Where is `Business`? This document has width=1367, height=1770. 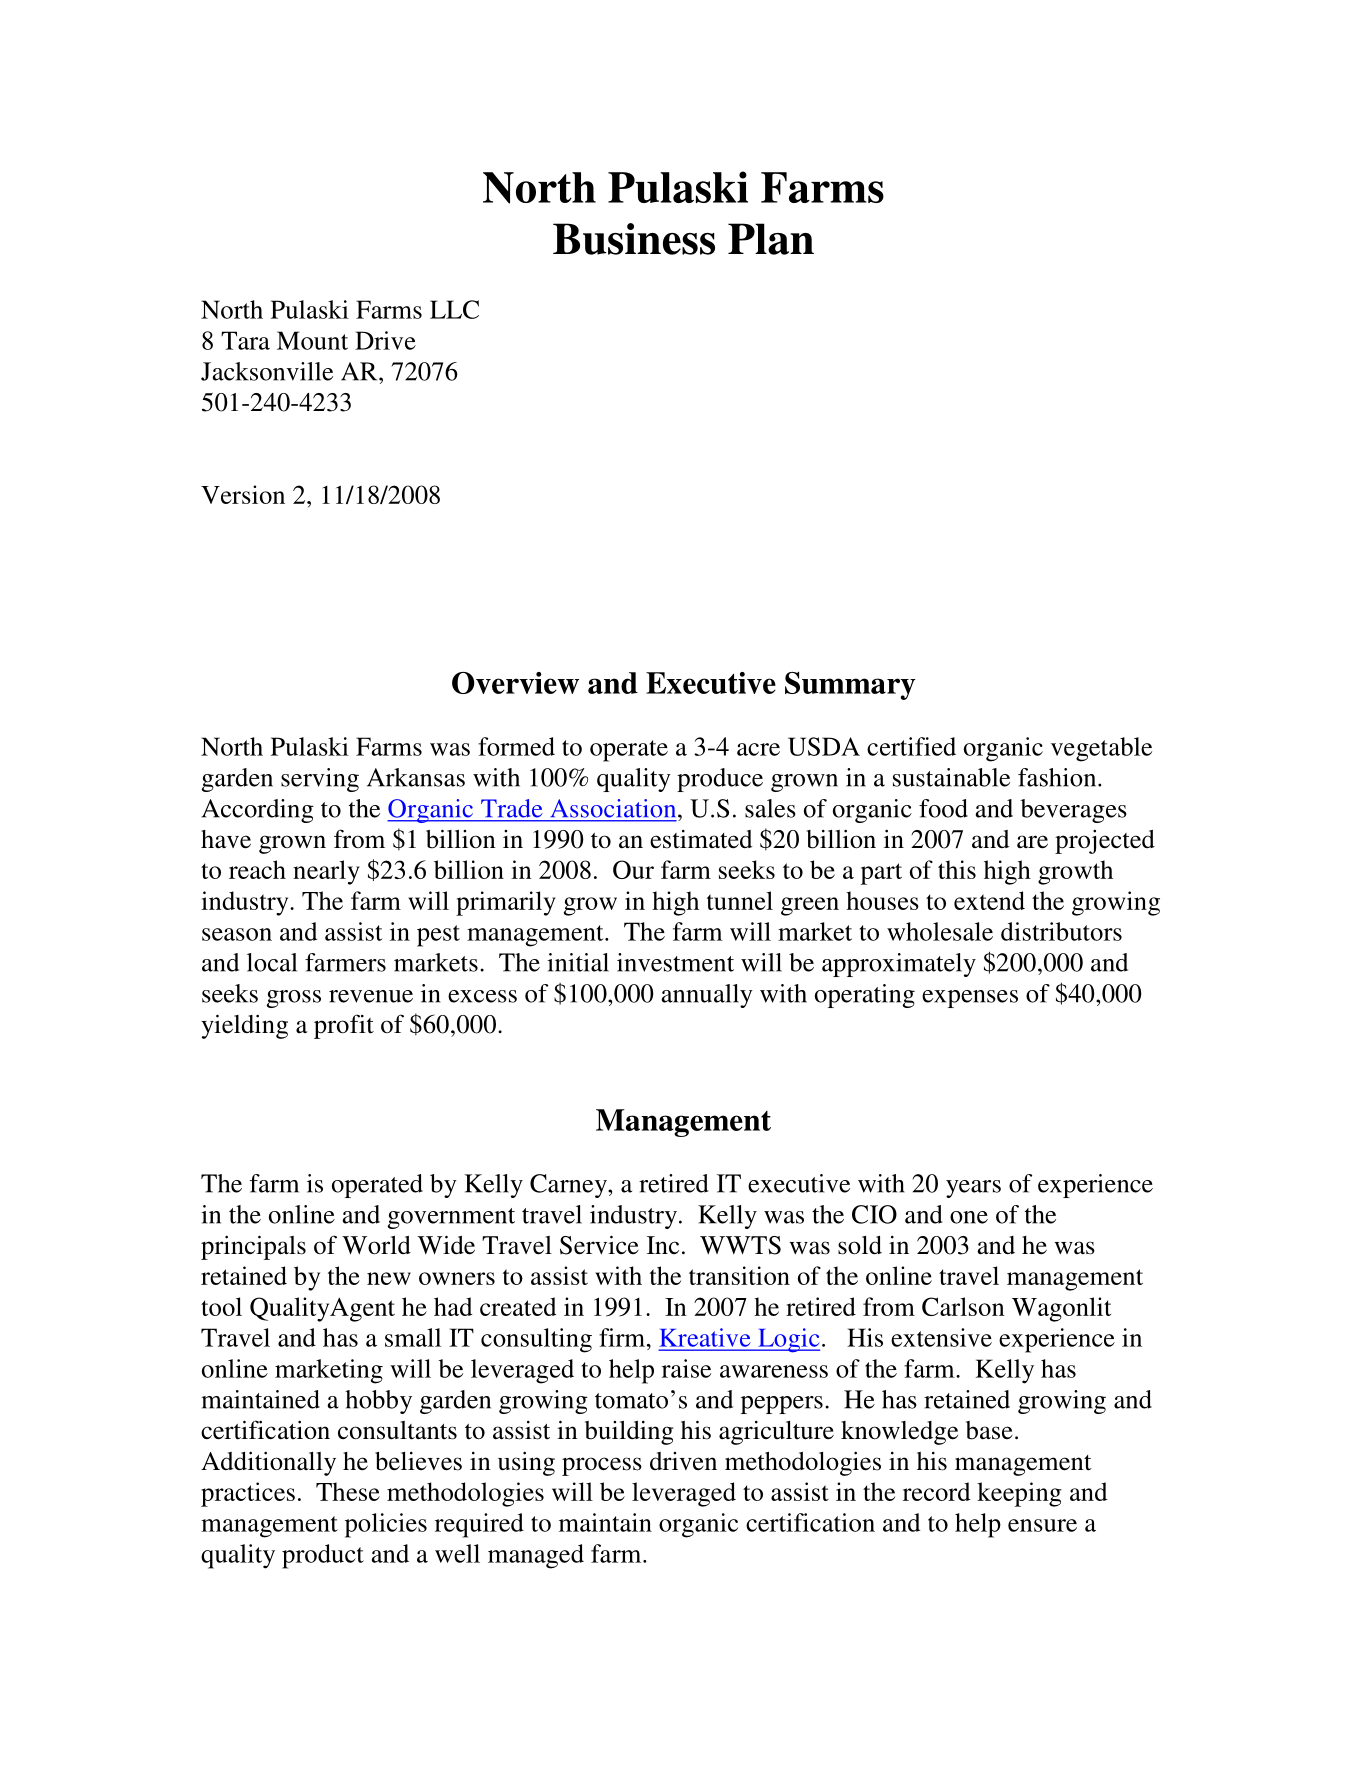 Business is located at coordinates (634, 239).
